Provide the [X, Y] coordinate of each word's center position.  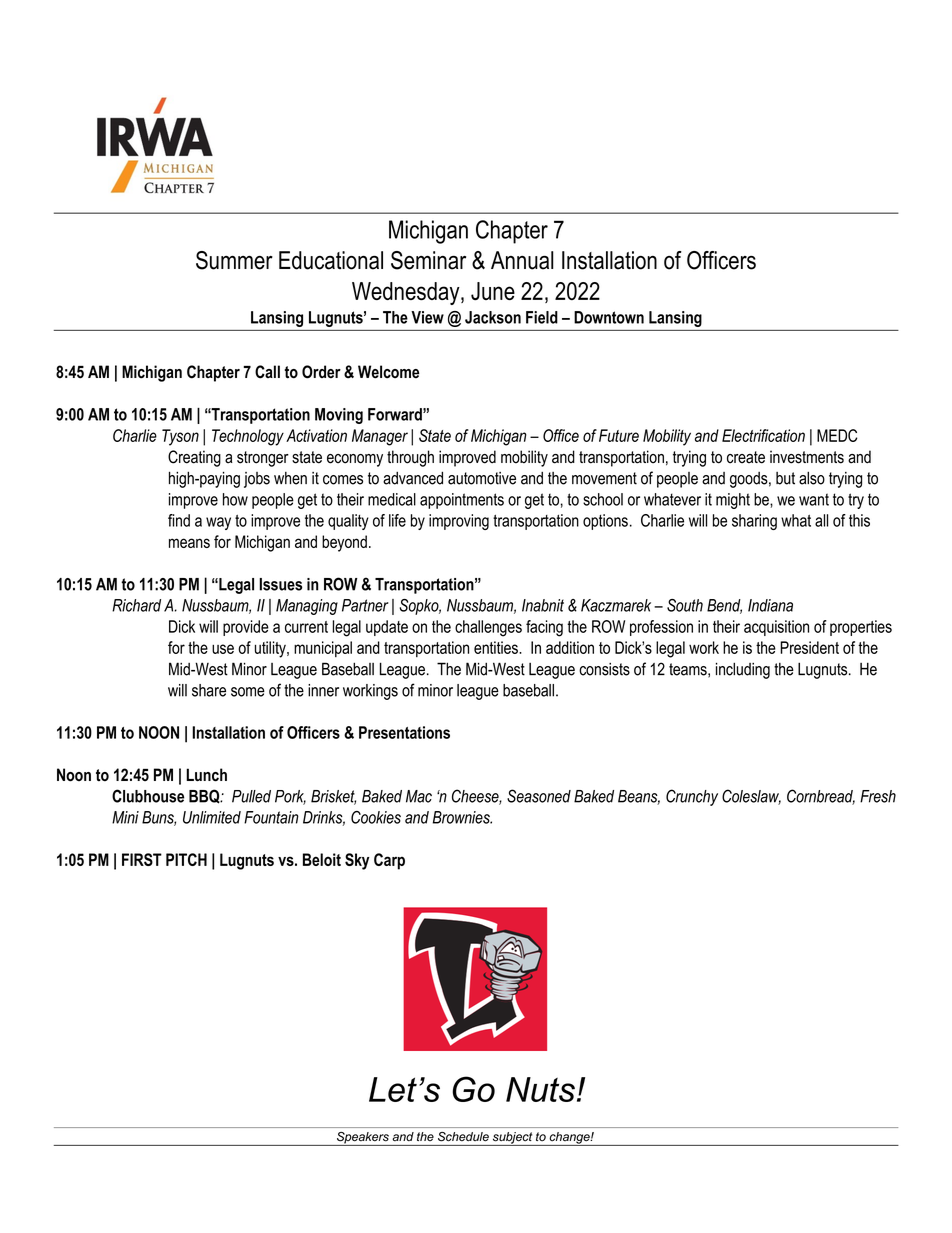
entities [497, 647]
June [493, 291]
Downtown [609, 317]
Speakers [362, 1139]
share [209, 690]
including [743, 670]
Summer [234, 260]
